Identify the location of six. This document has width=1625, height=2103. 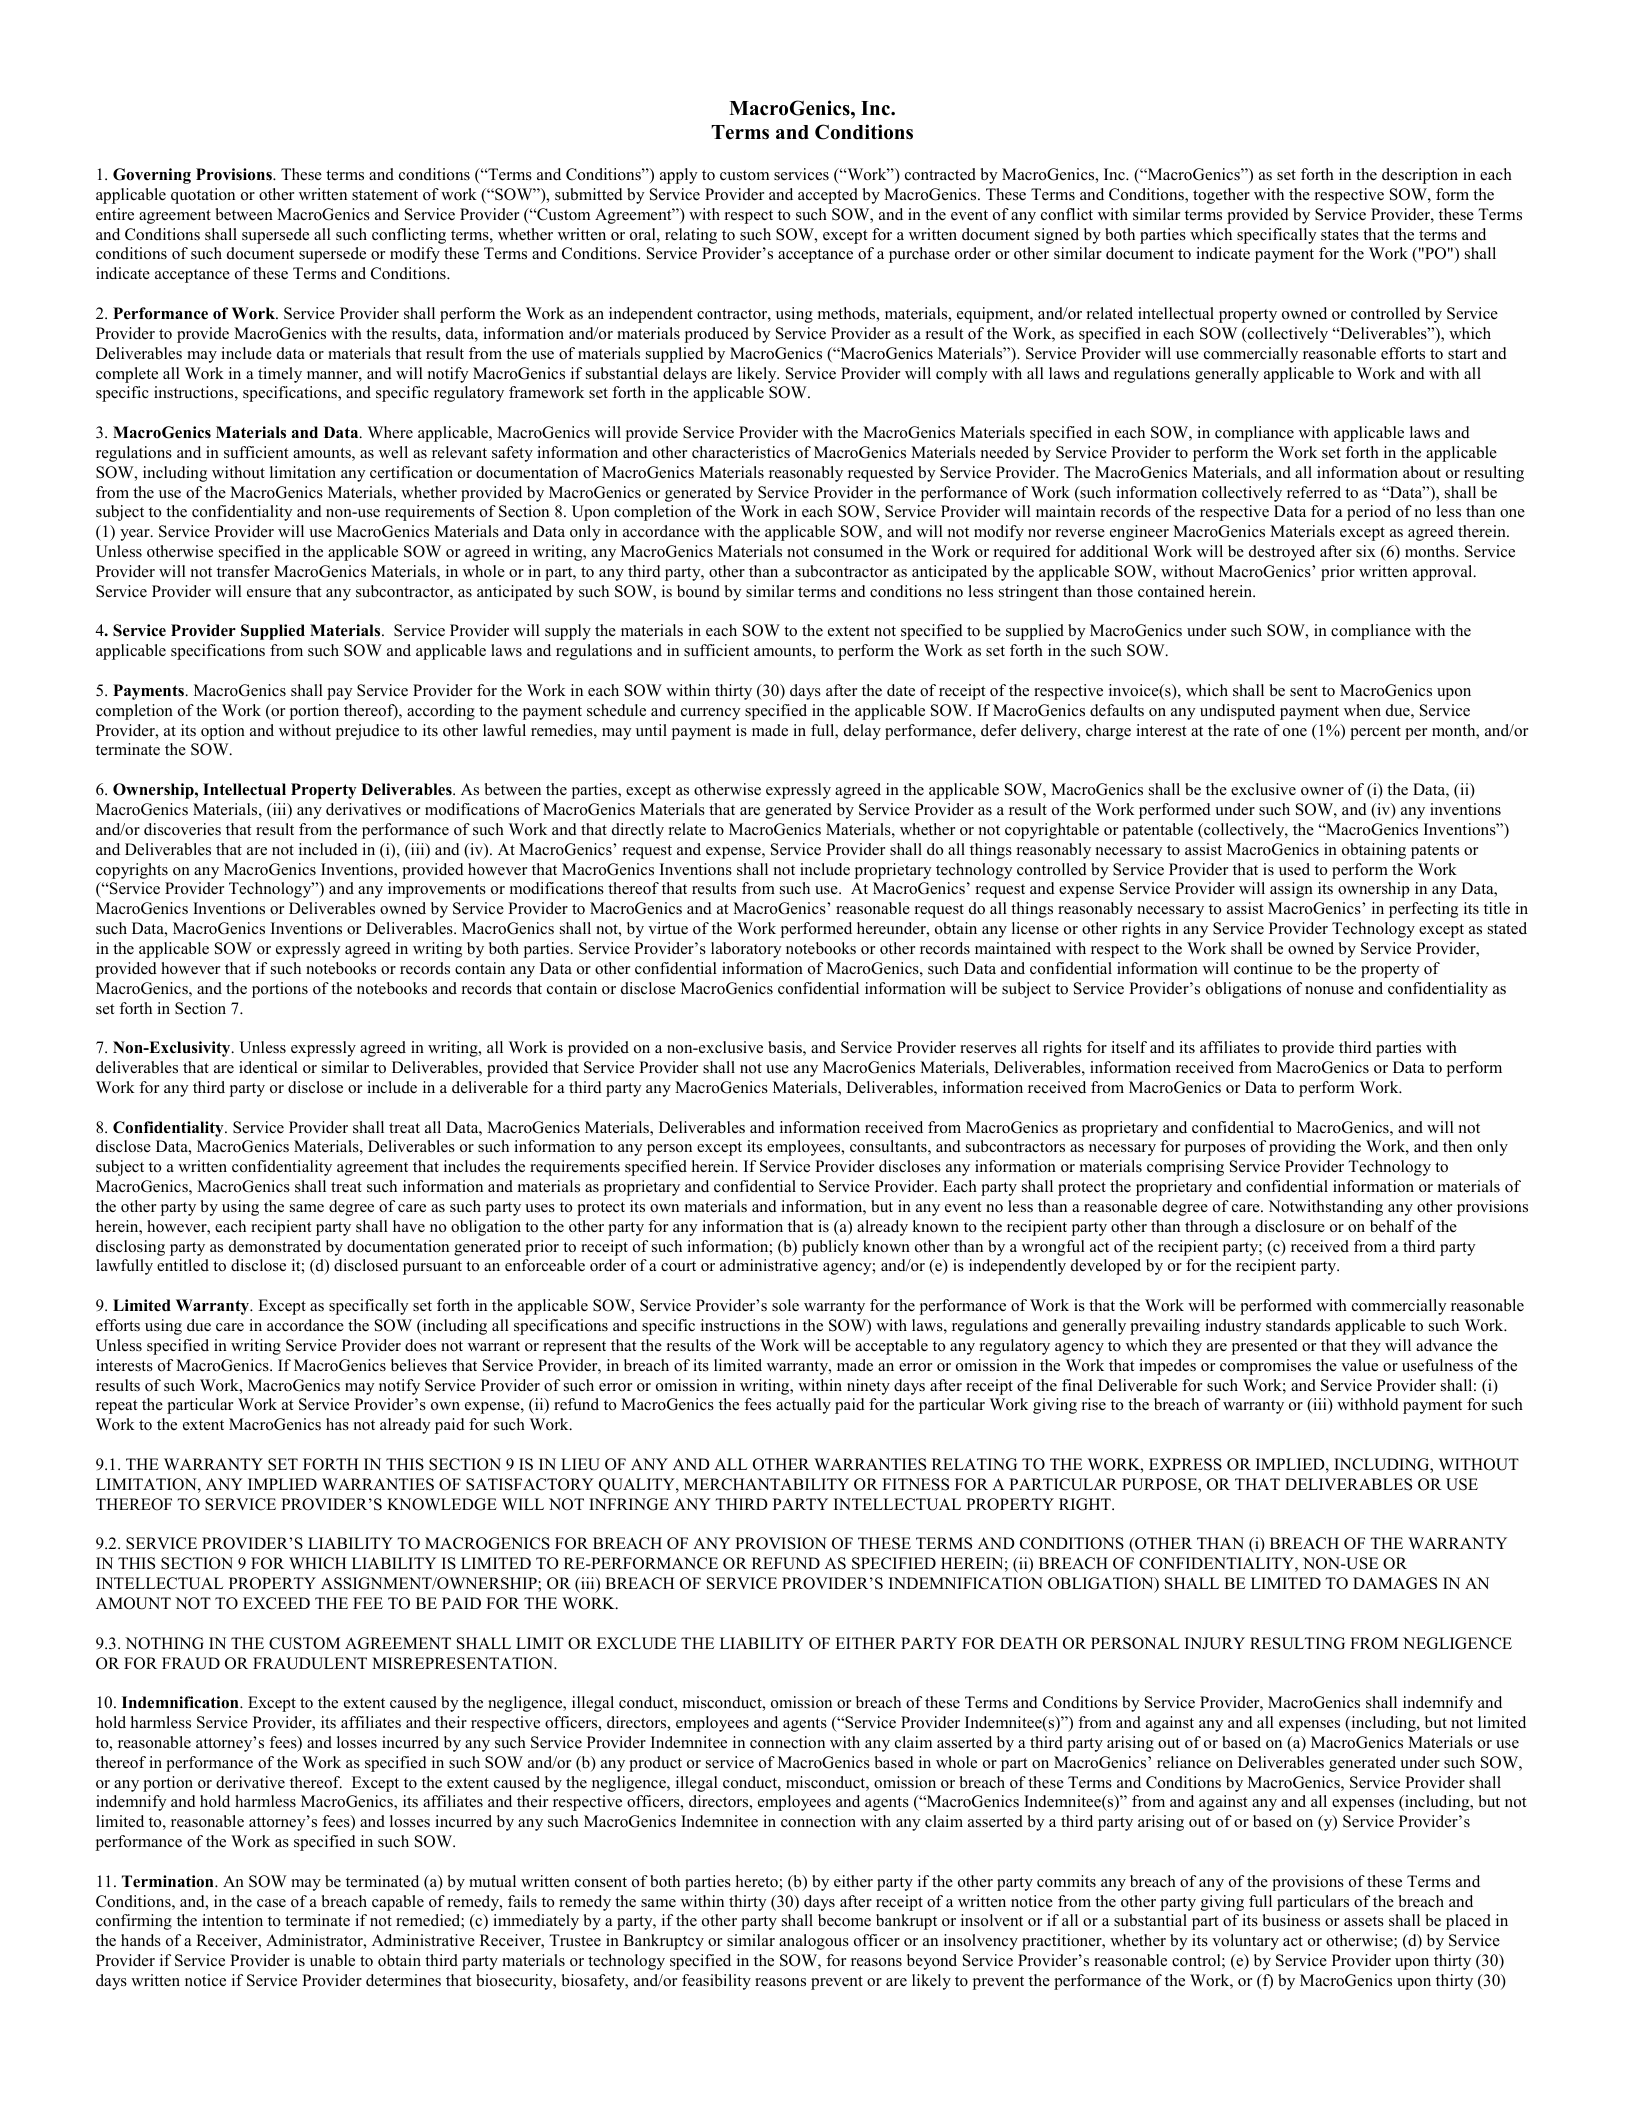
(1366, 551).
